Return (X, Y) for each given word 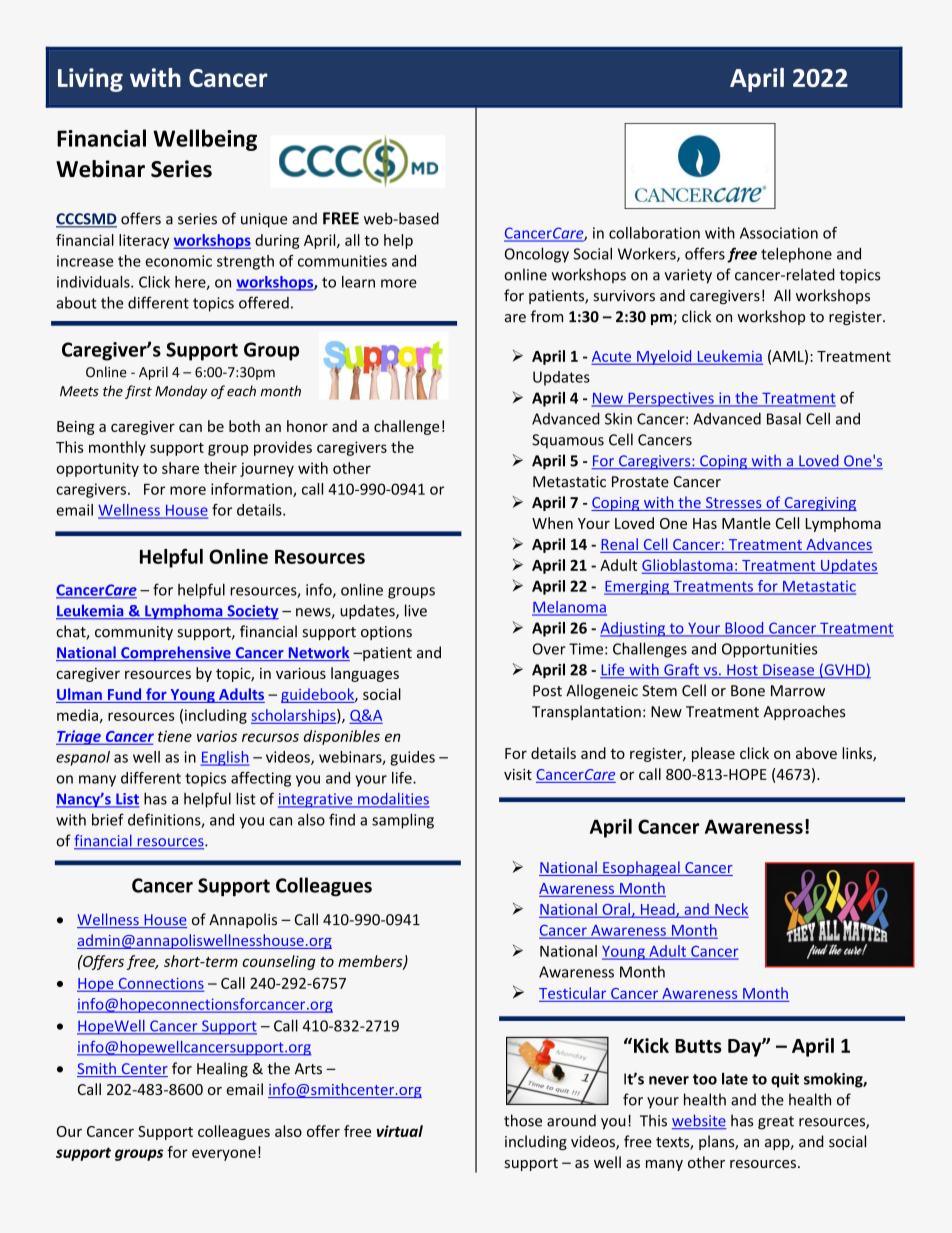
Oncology (537, 255)
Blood (744, 629)
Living (90, 80)
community (134, 633)
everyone (224, 1155)
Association (779, 233)
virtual (400, 1131)
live (416, 610)
